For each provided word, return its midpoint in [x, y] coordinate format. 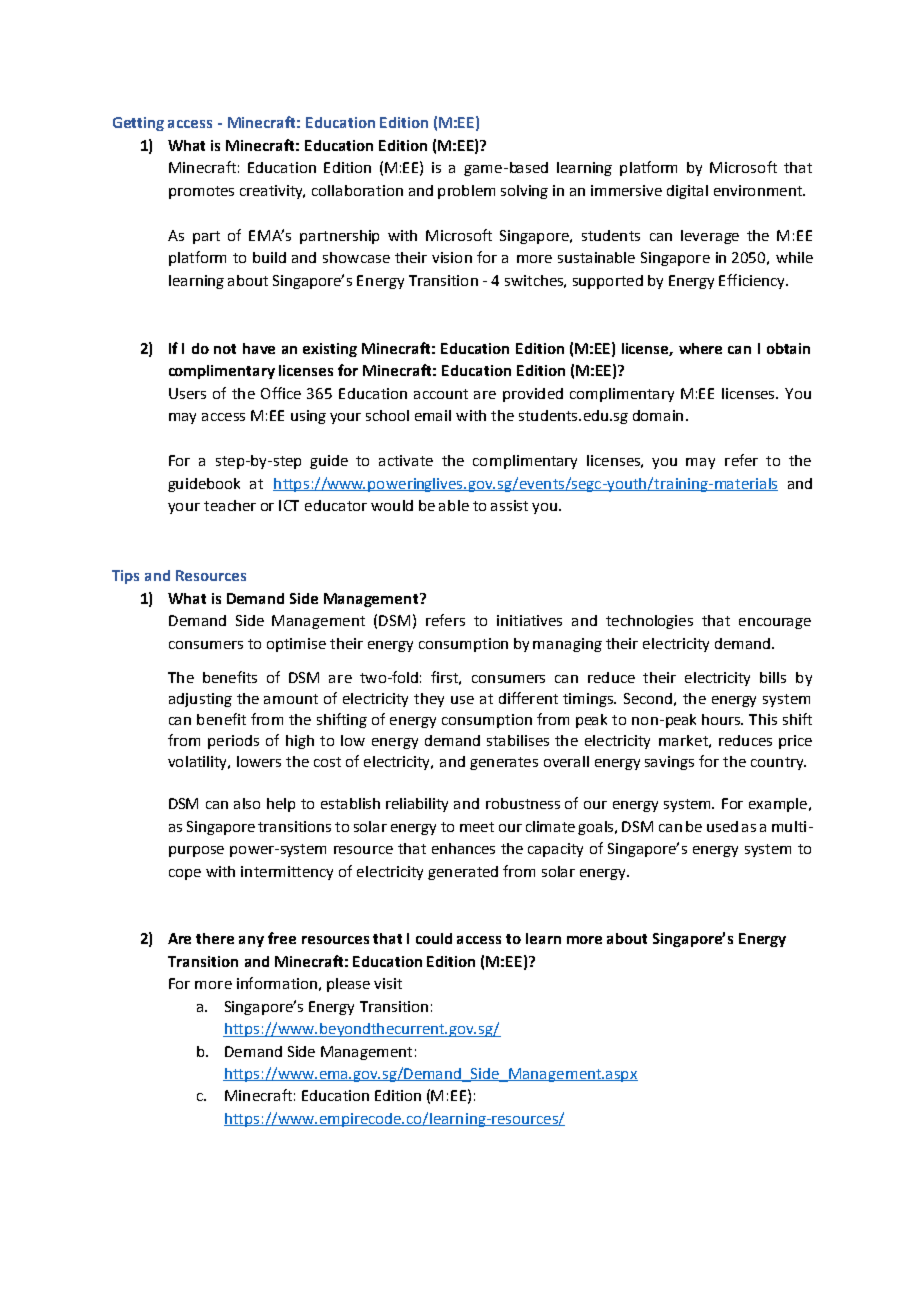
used [722, 826]
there [215, 938]
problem [466, 192]
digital [687, 192]
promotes [201, 192]
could [434, 938]
